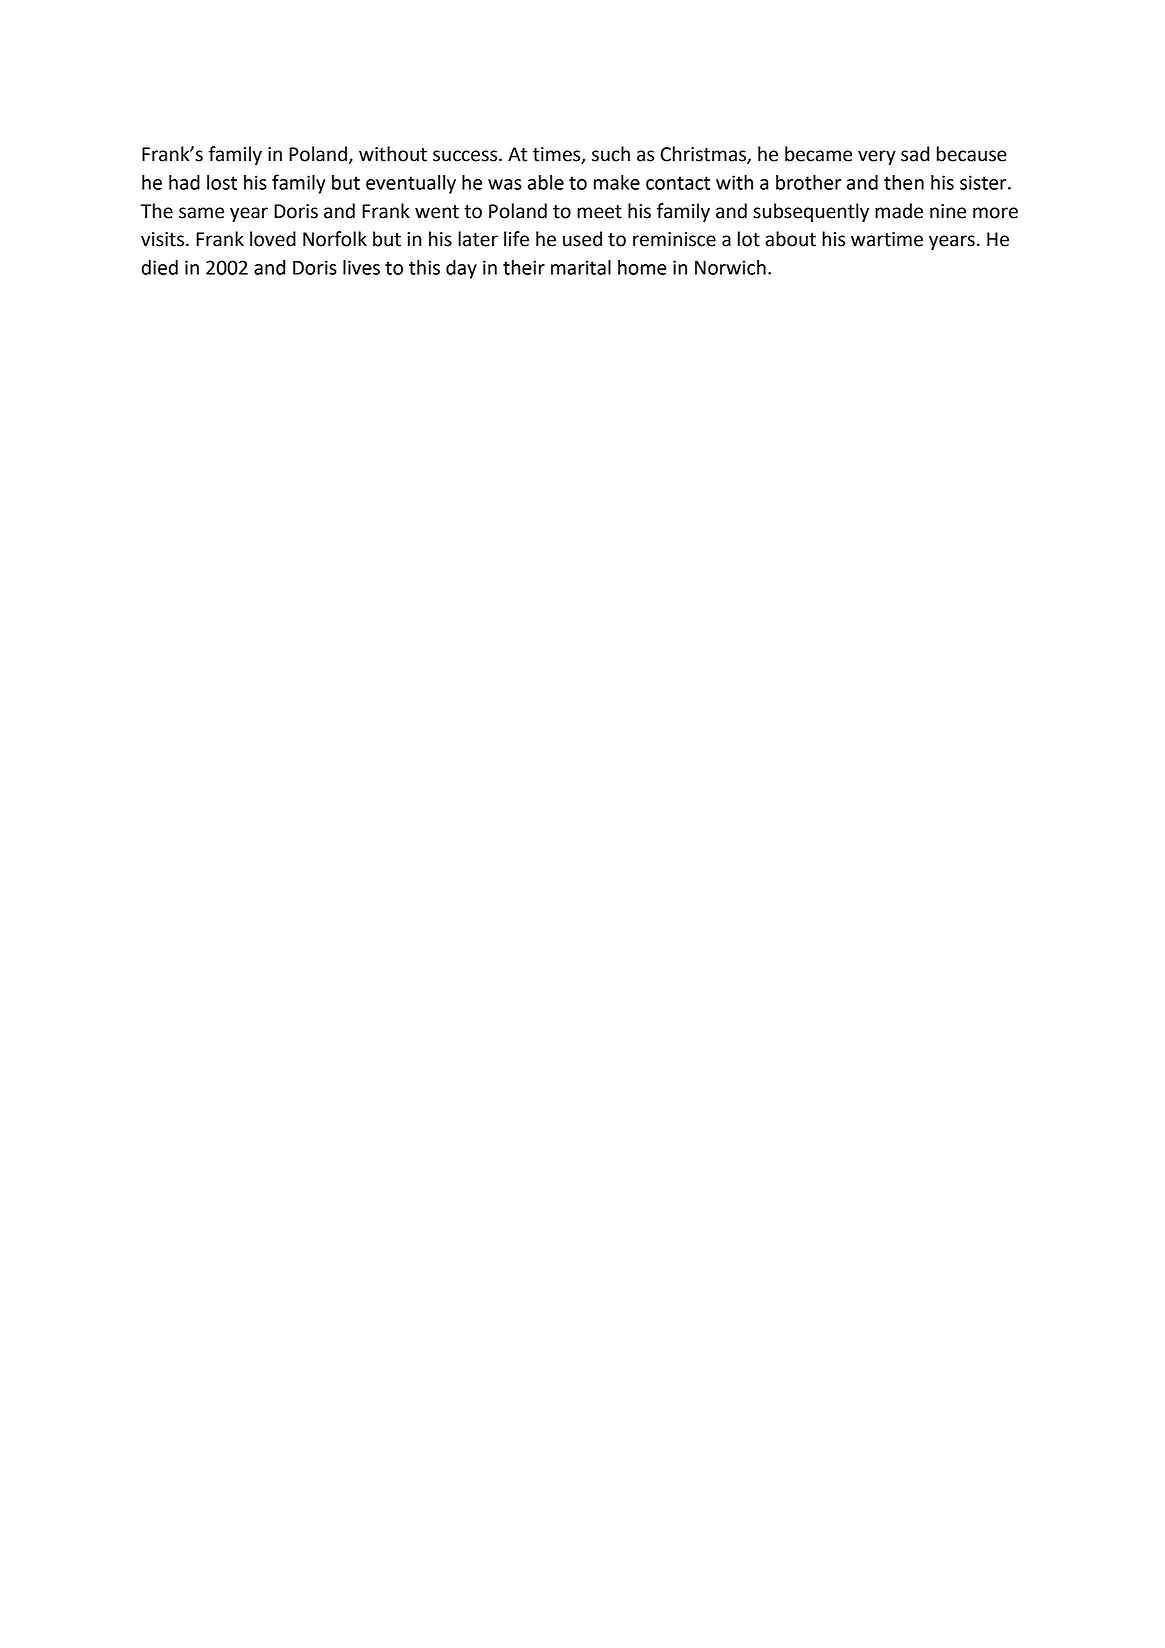  I want to click on wartime, so click(887, 239).
